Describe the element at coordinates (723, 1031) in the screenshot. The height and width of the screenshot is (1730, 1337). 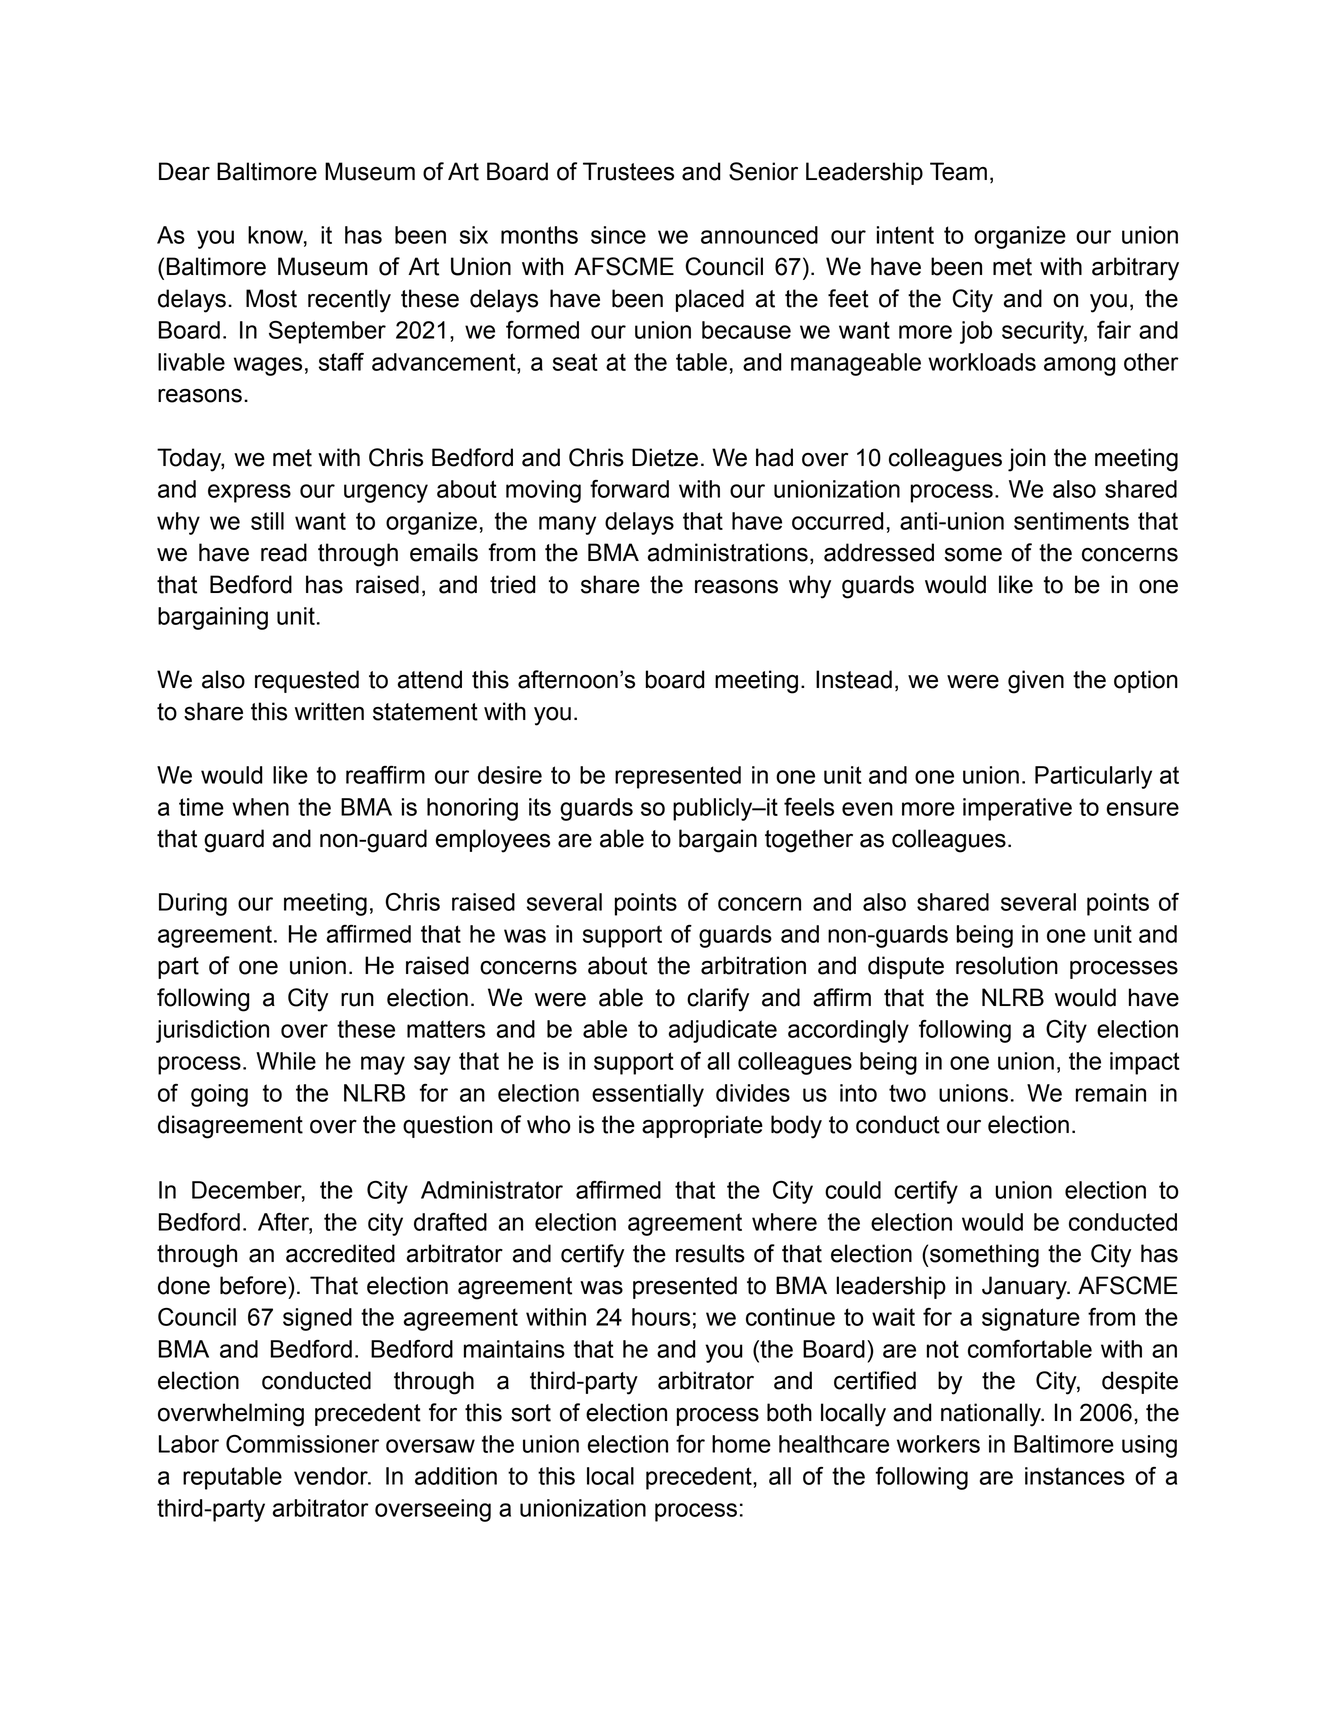
I see `adjudicate` at that location.
